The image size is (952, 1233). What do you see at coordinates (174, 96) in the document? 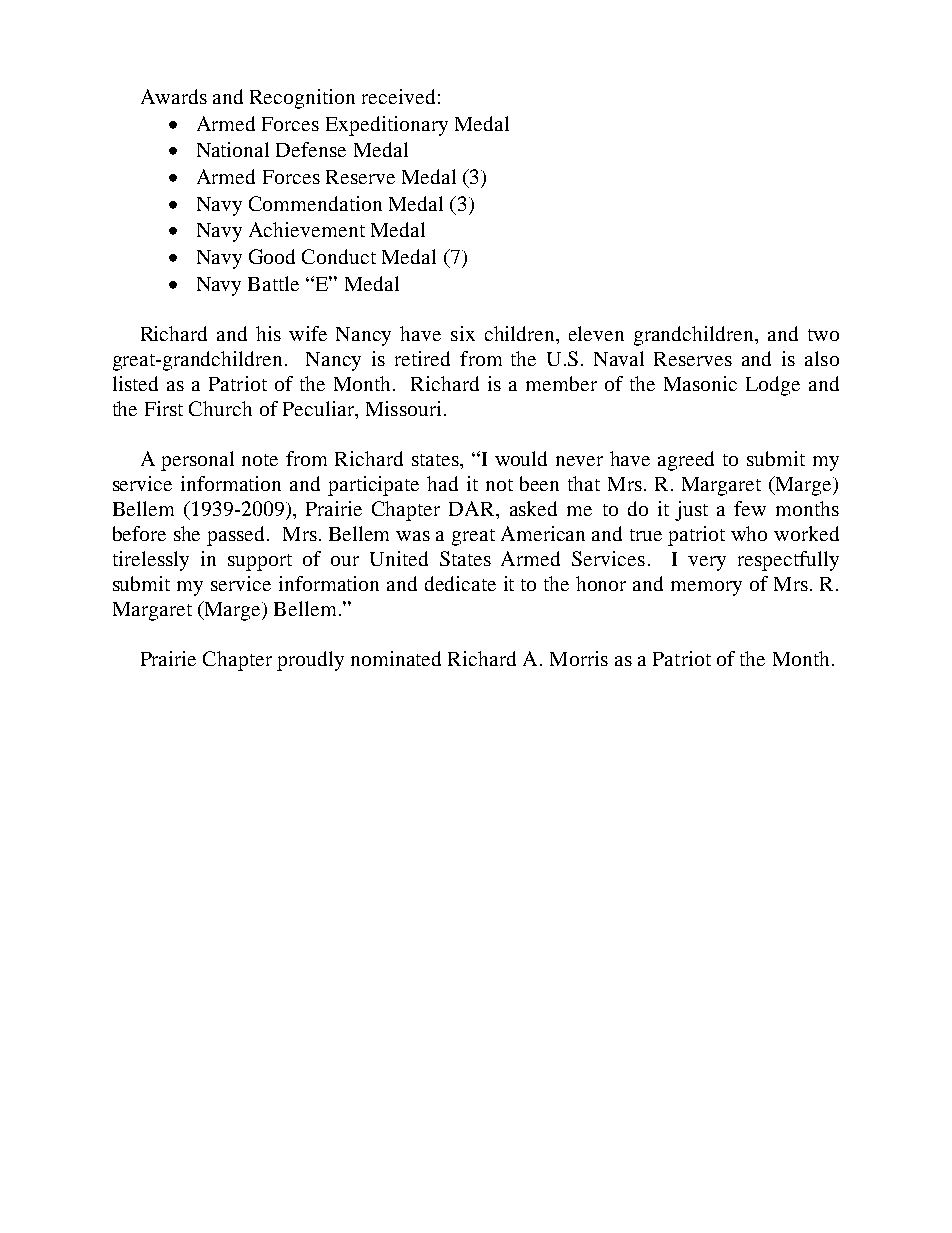
I see `Awards` at bounding box center [174, 96].
